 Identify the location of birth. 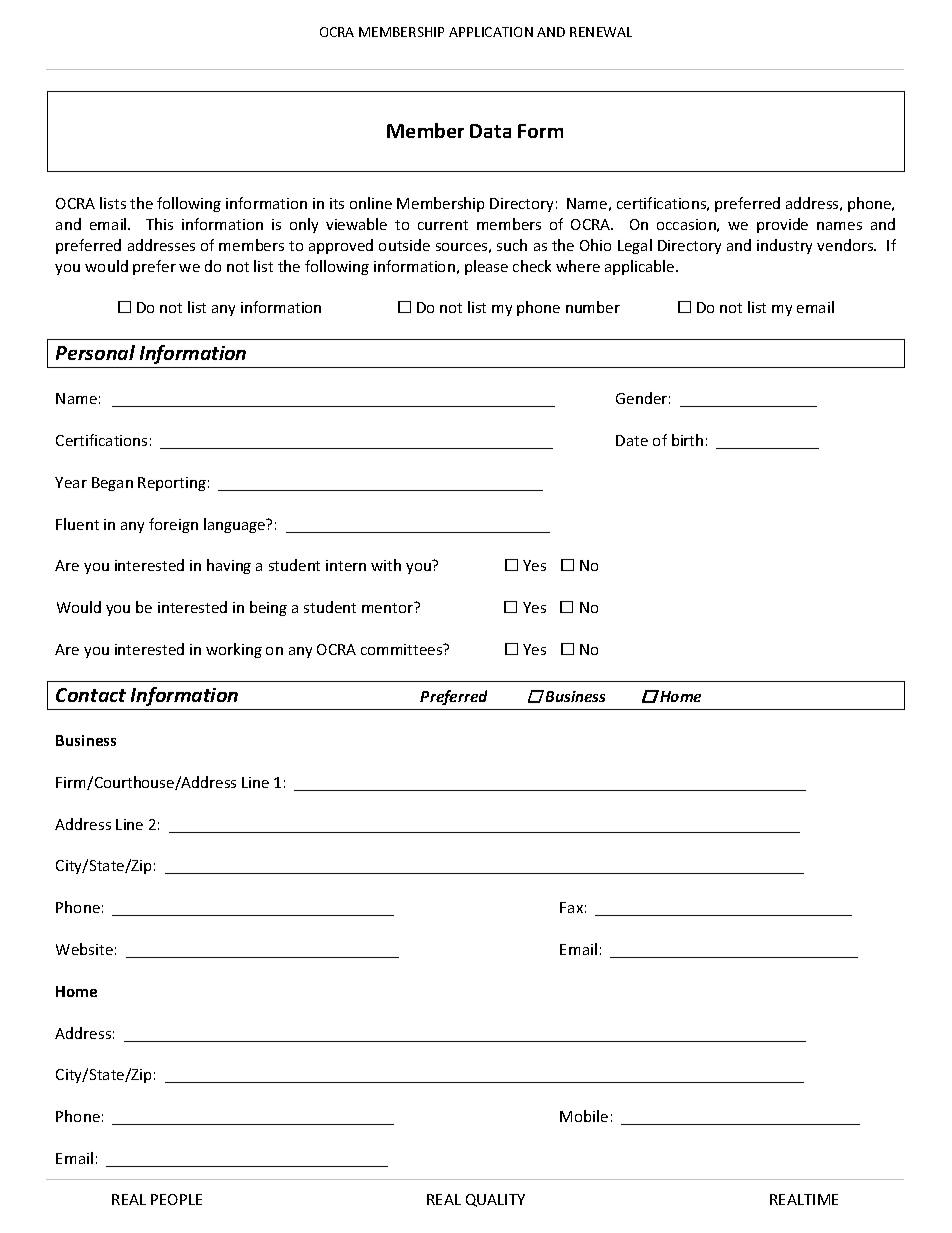
(687, 440).
